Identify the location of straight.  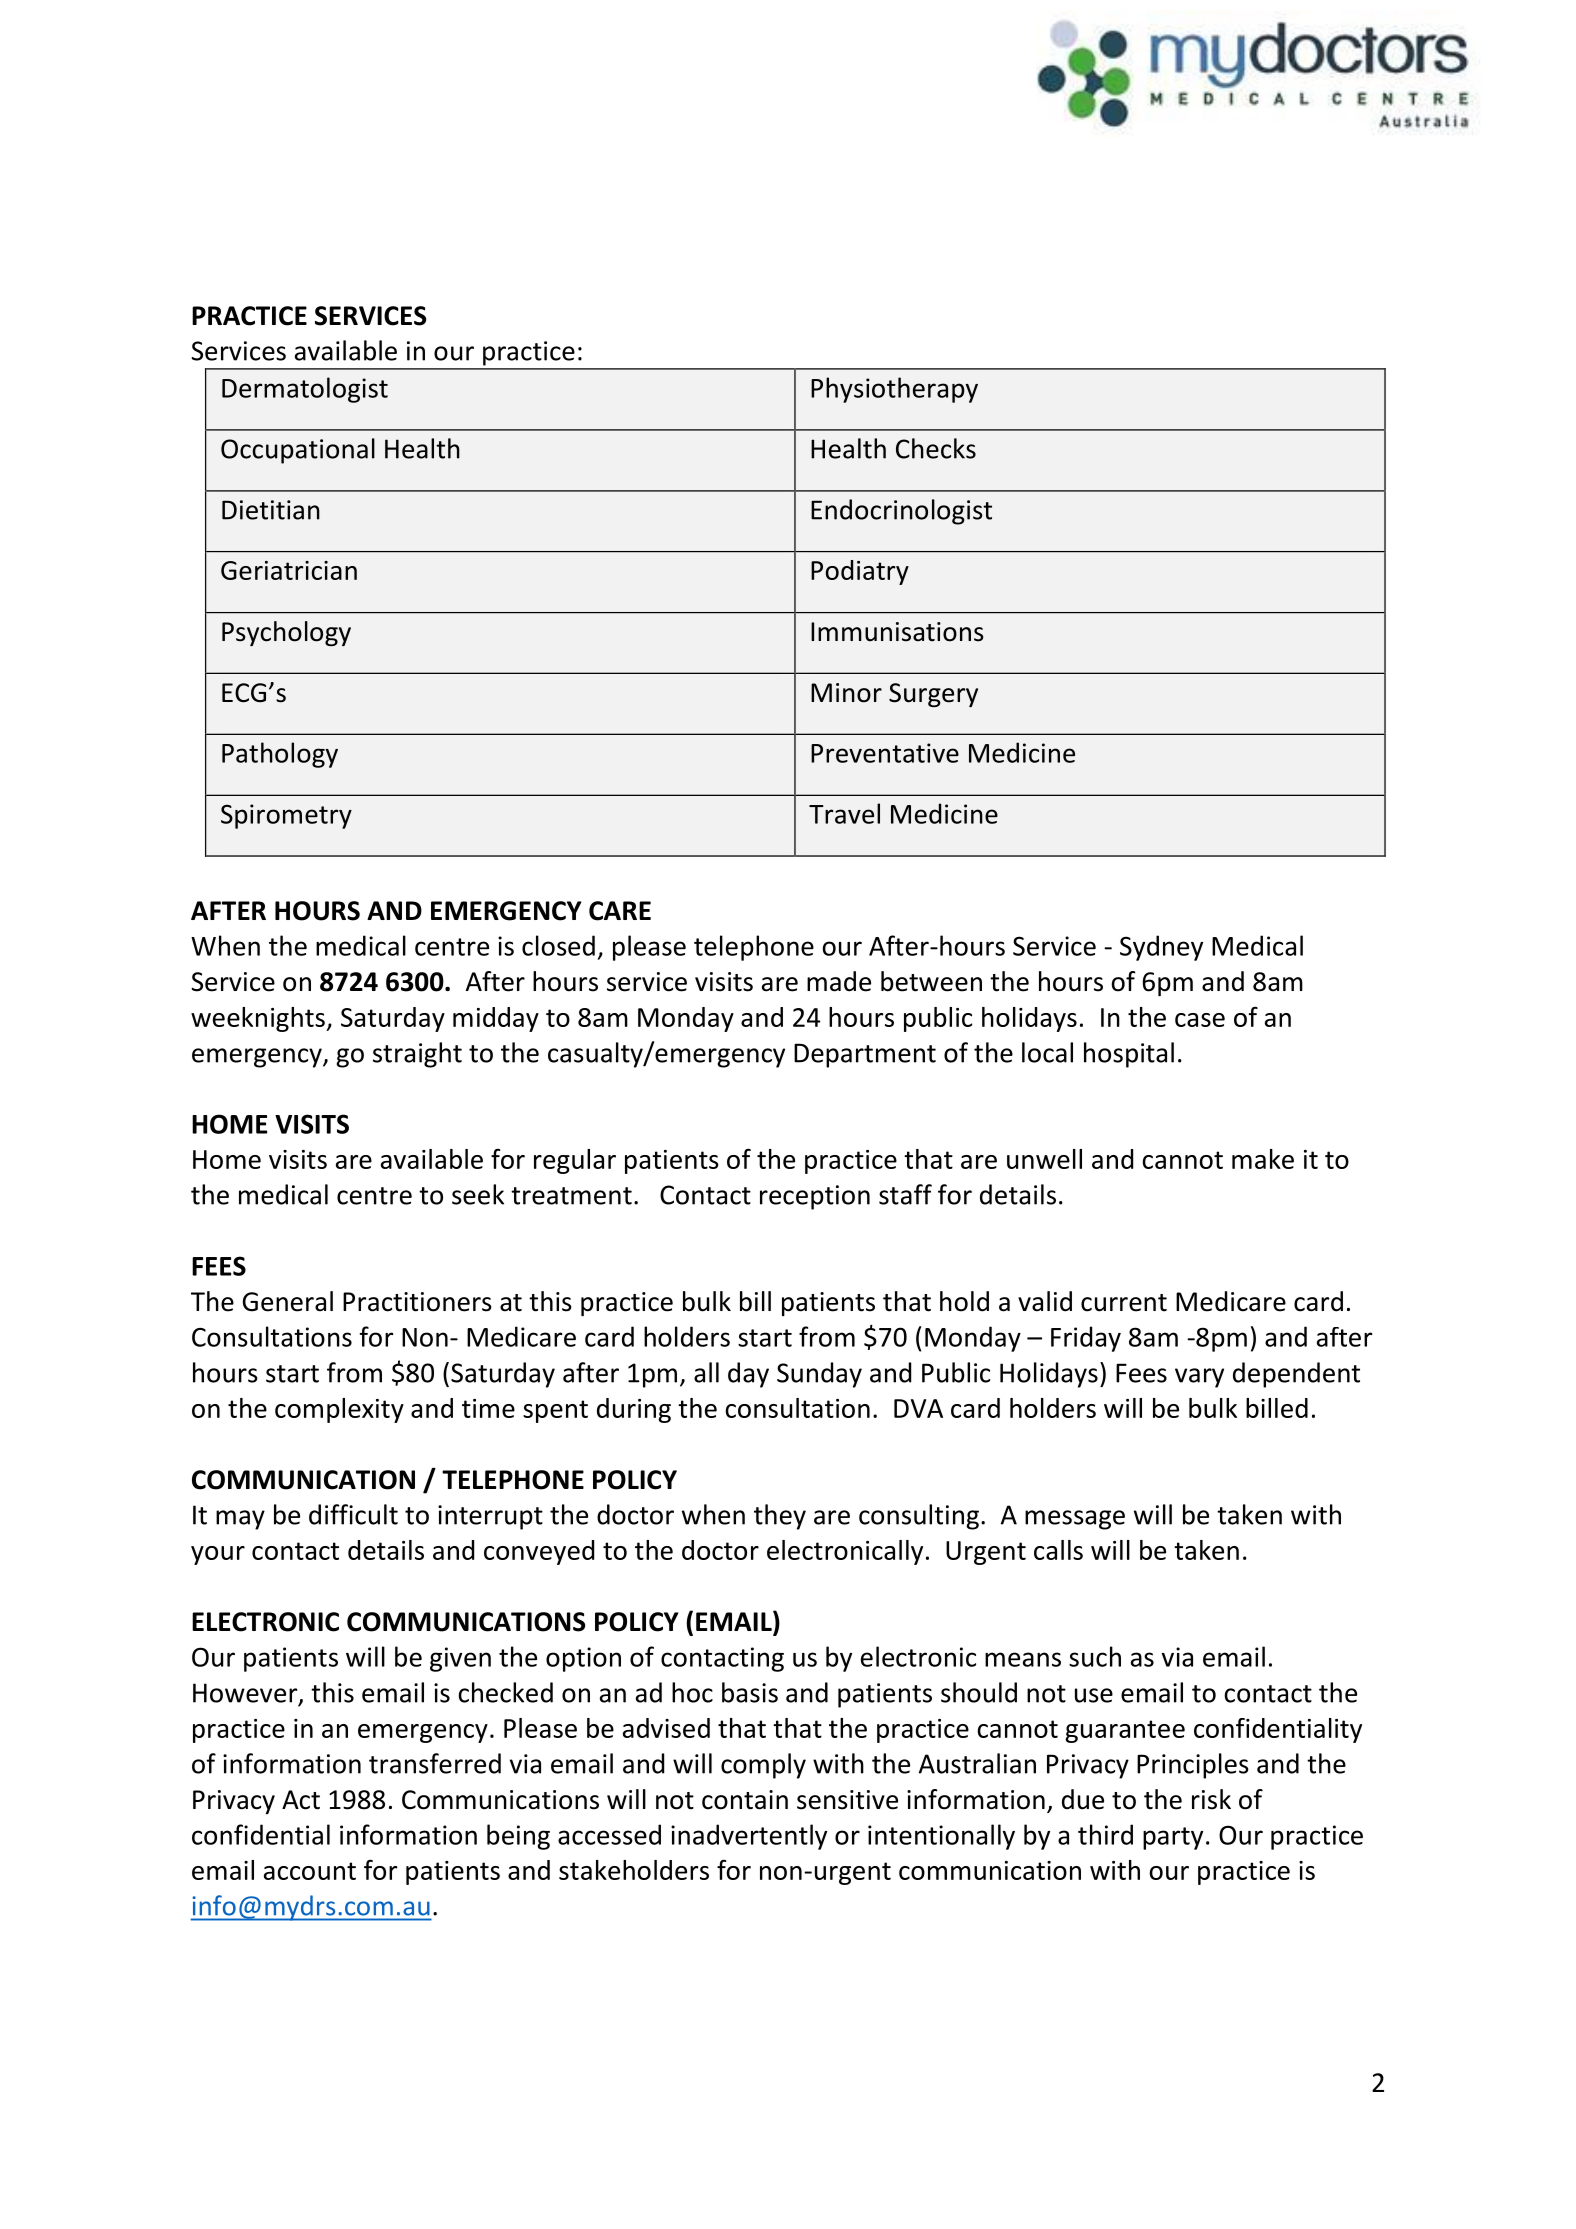
(417, 1055).
